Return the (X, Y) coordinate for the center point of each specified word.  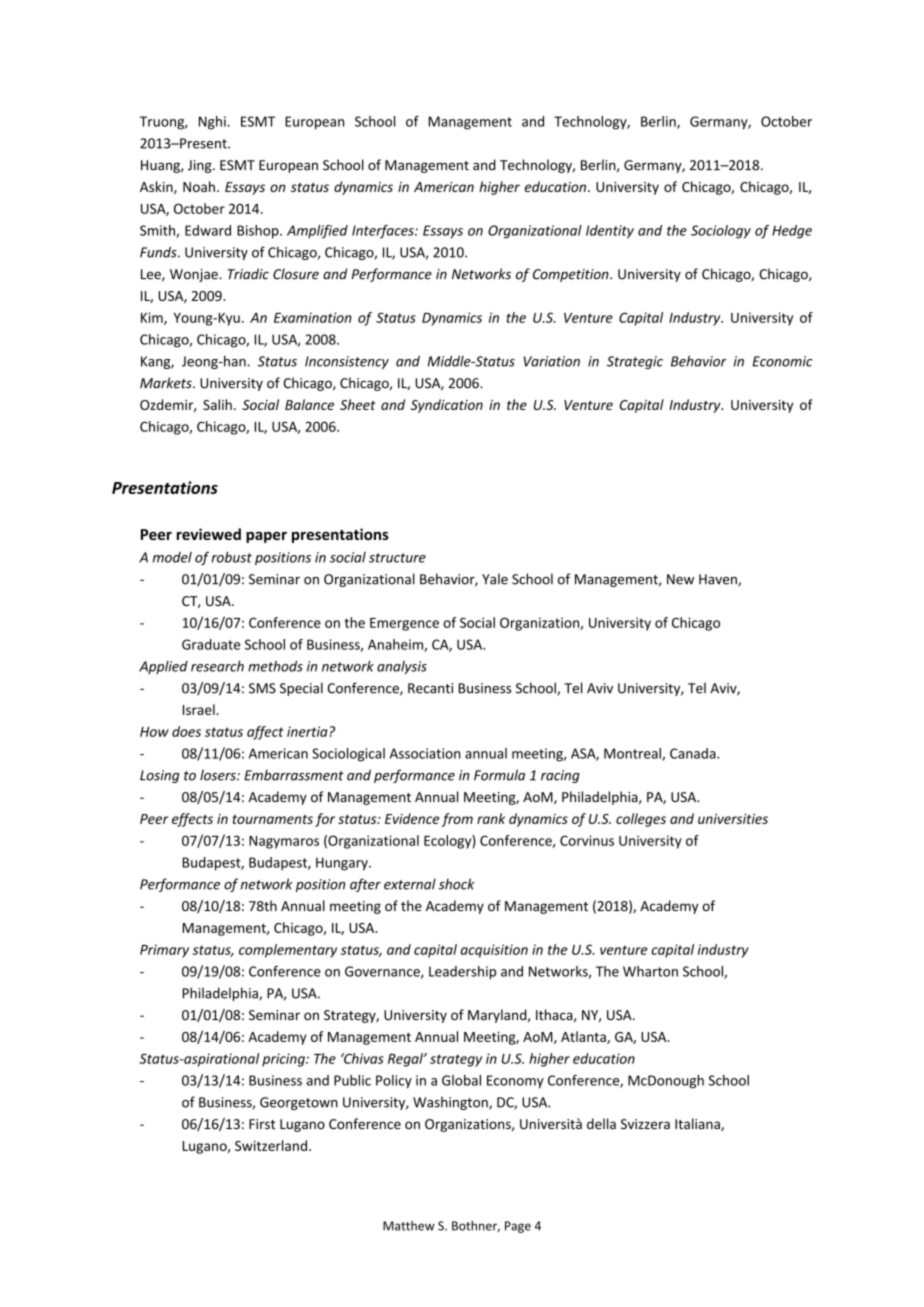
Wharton (650, 971)
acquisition (494, 951)
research (217, 666)
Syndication (447, 406)
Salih (217, 404)
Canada (694, 753)
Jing (201, 166)
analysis (402, 667)
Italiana (698, 1124)
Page (518, 1227)
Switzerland (271, 1145)
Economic (782, 361)
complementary (288, 951)
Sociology (721, 232)
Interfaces (384, 232)
